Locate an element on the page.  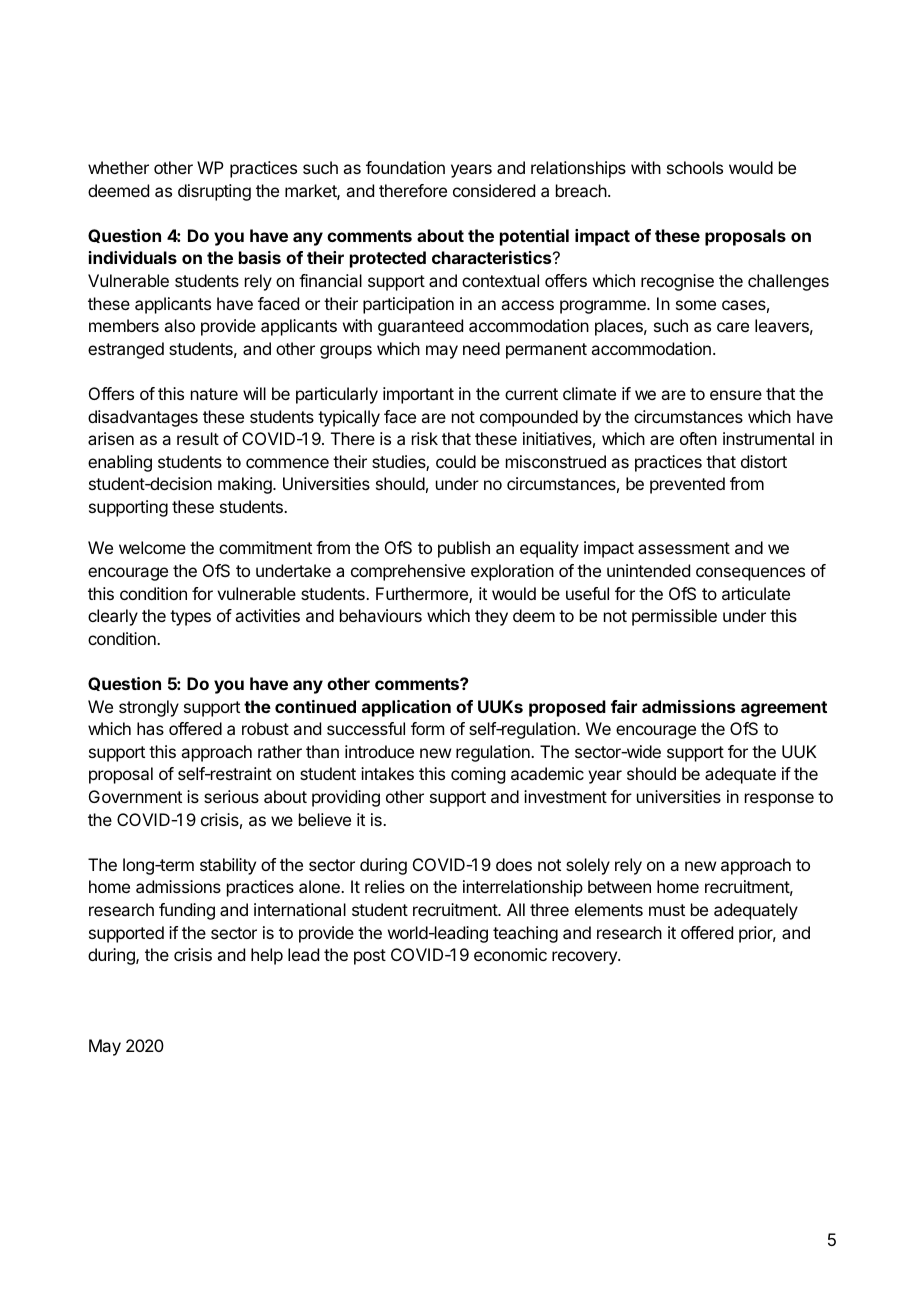
must is located at coordinates (667, 910).
